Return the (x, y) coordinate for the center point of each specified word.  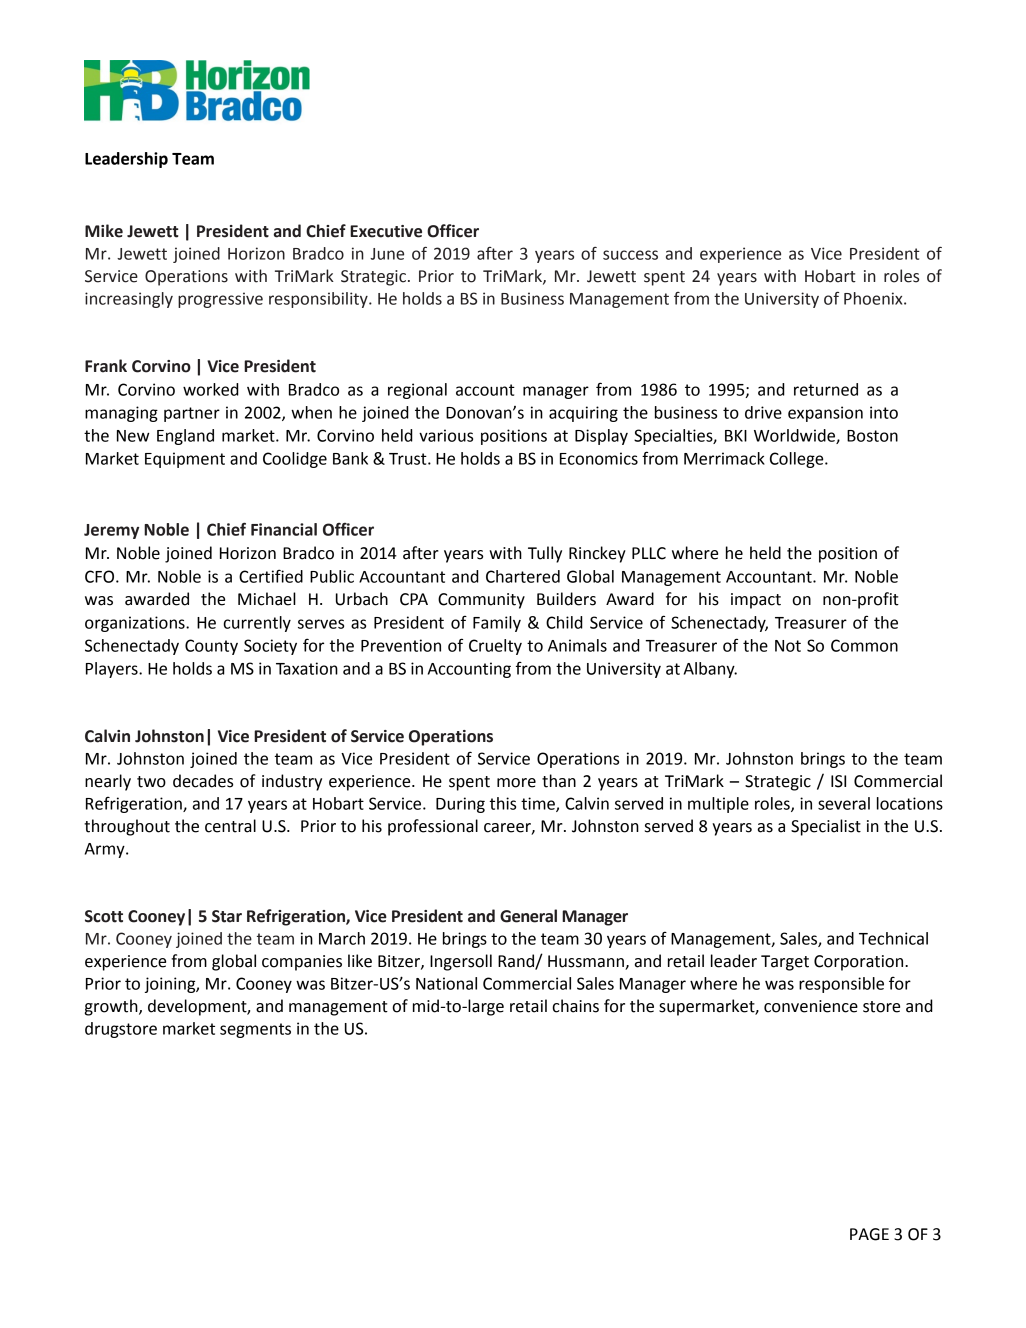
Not (788, 646)
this (503, 803)
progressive (220, 300)
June (387, 254)
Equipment (185, 460)
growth (112, 1007)
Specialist (826, 827)
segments (255, 1030)
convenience (811, 1006)
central (230, 826)
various (446, 435)
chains (575, 1006)
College (798, 460)
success (630, 255)
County (211, 647)
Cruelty (495, 647)
